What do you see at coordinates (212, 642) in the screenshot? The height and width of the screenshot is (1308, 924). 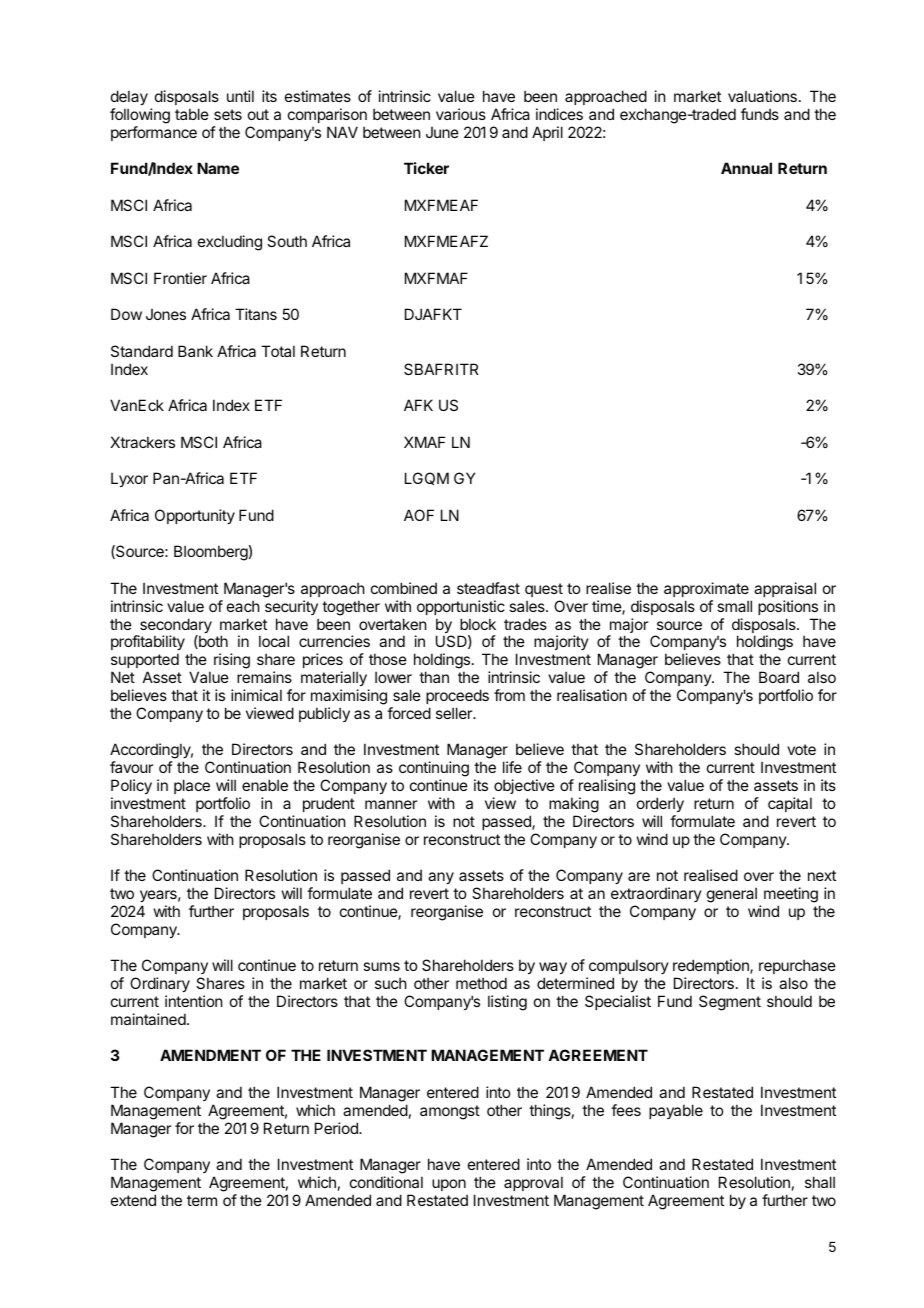 I see `both` at bounding box center [212, 642].
